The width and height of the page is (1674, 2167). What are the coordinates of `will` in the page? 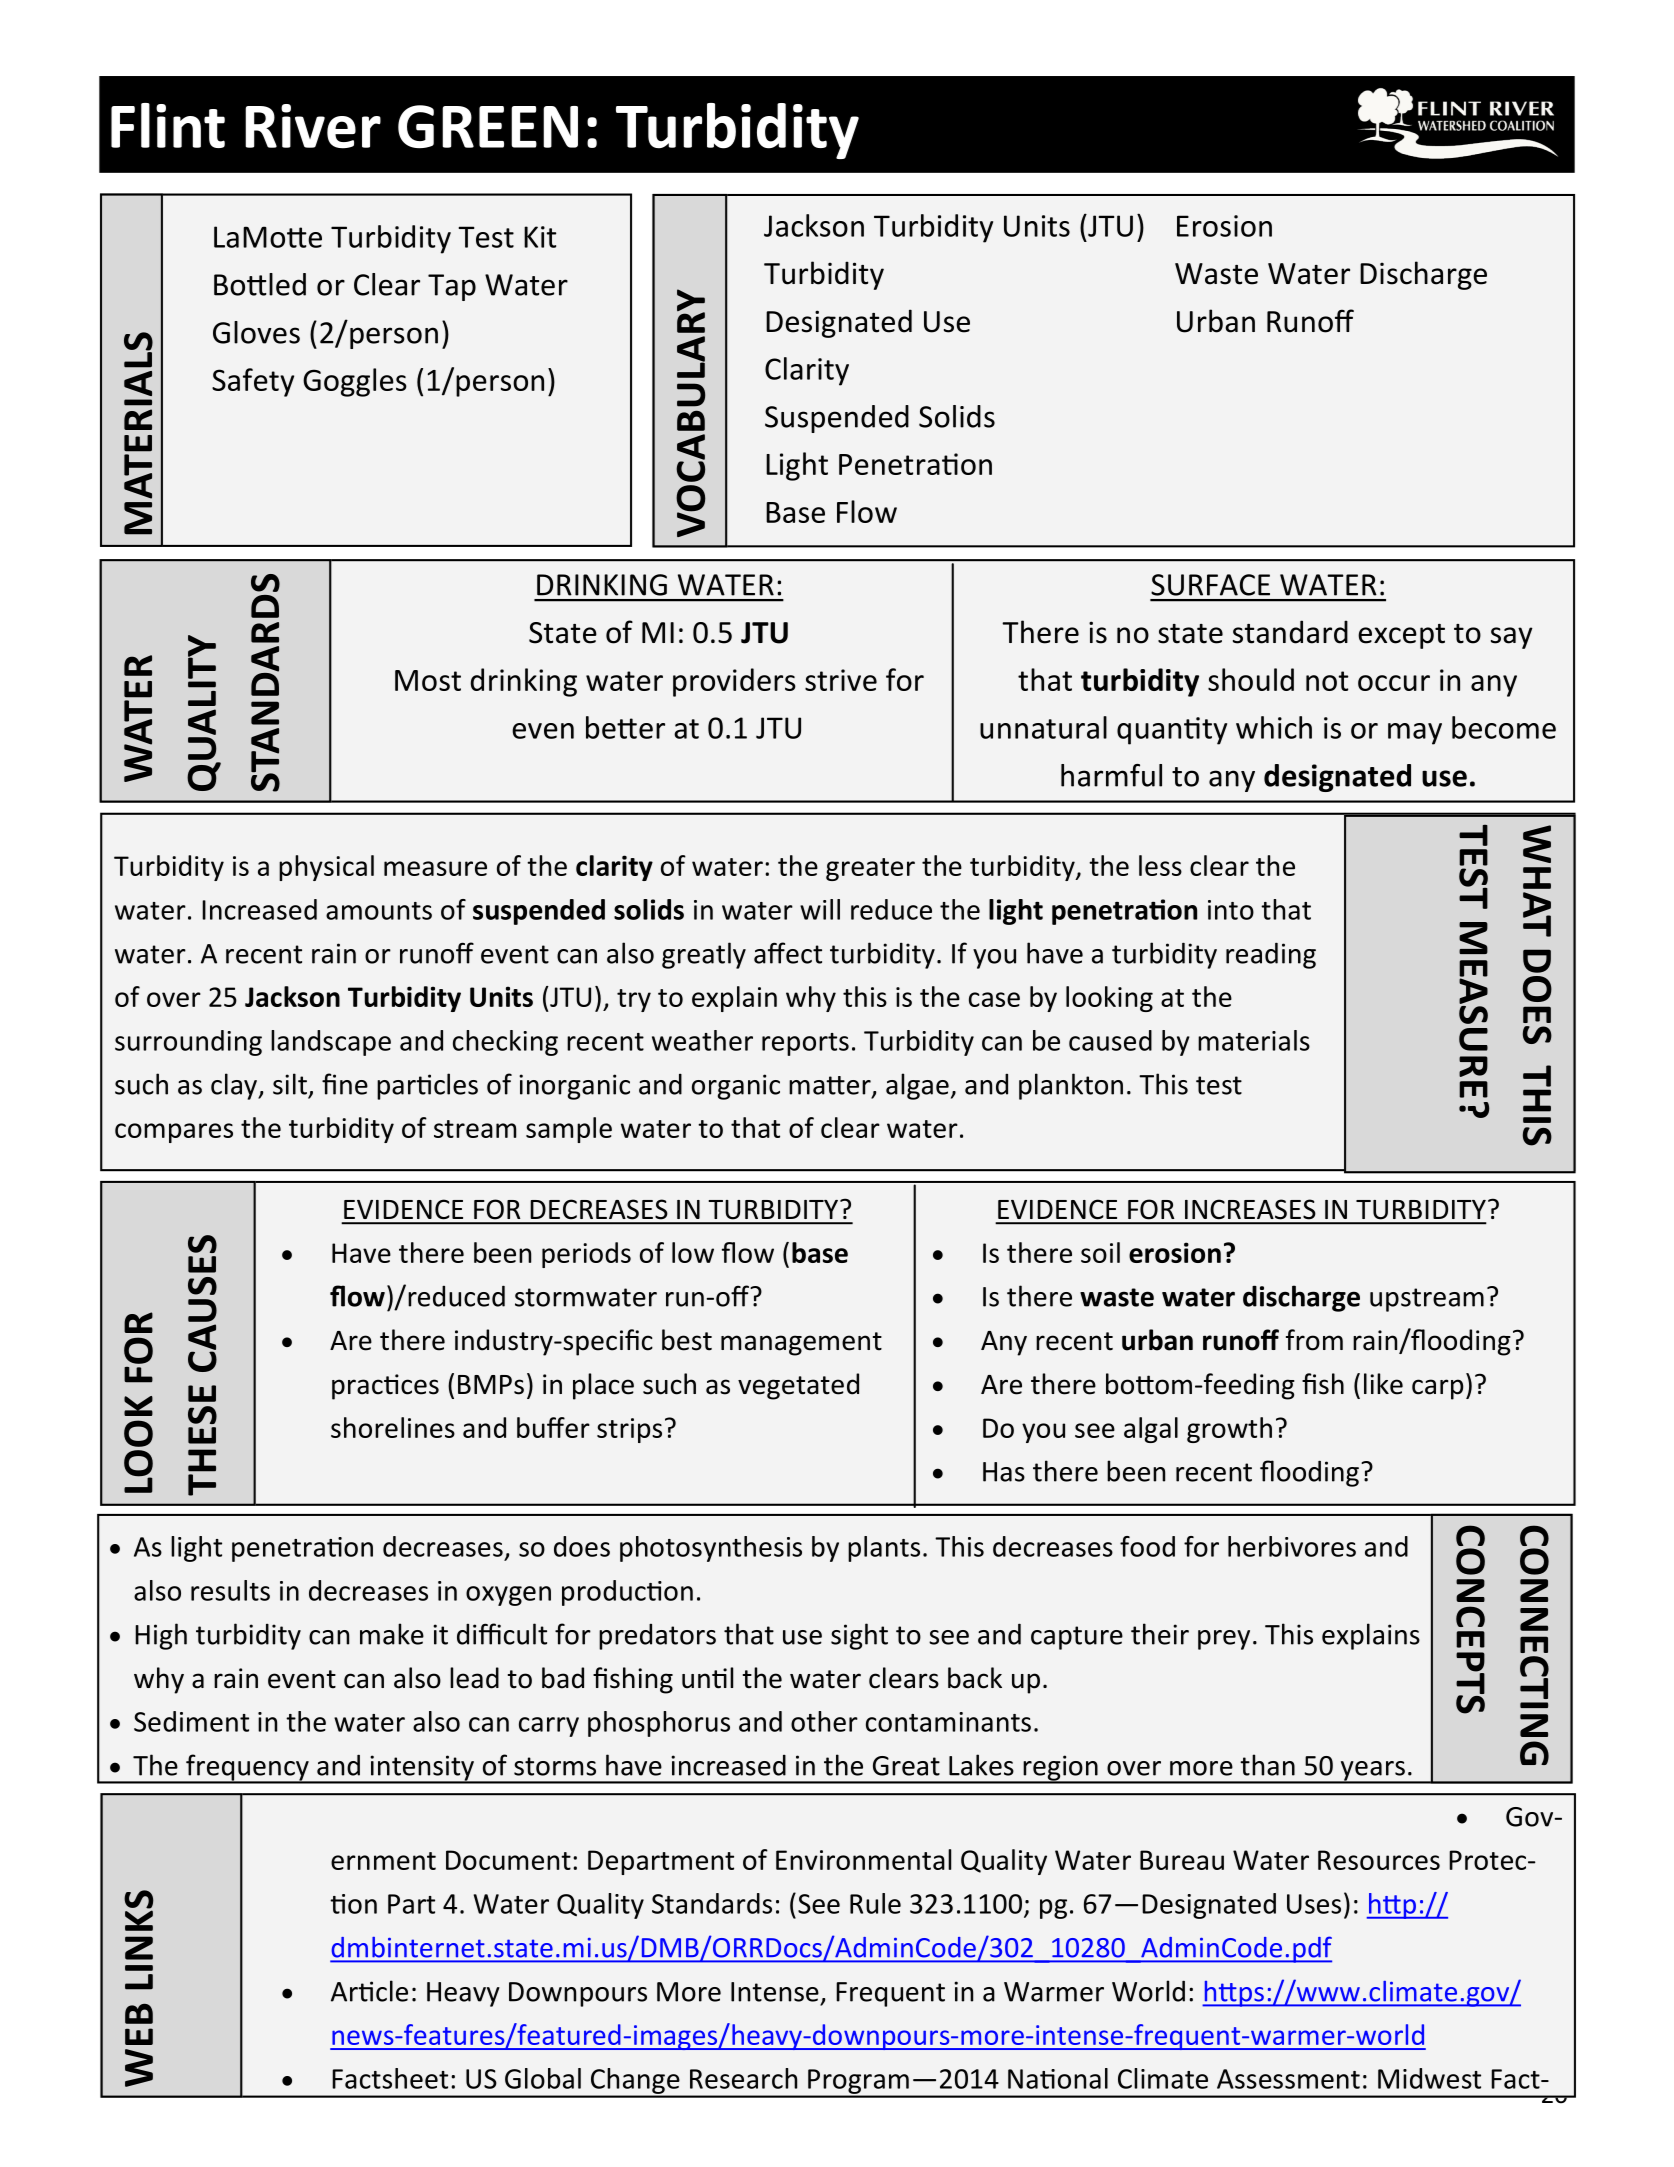 It's located at (820, 909).
